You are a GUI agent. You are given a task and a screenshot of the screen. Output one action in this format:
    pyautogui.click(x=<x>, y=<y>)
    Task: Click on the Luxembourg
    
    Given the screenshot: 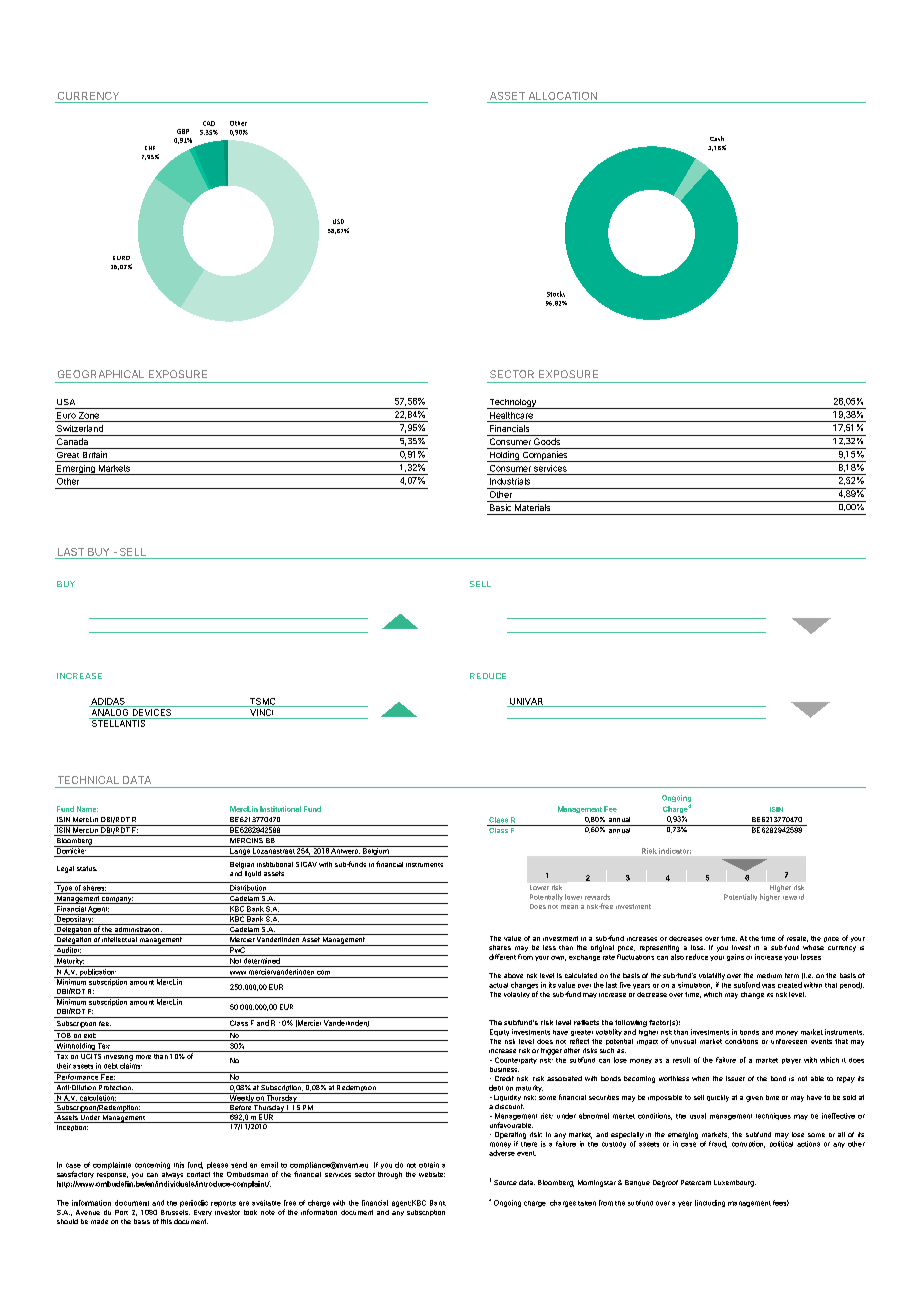 What is the action you would take?
    pyautogui.click(x=735, y=1183)
